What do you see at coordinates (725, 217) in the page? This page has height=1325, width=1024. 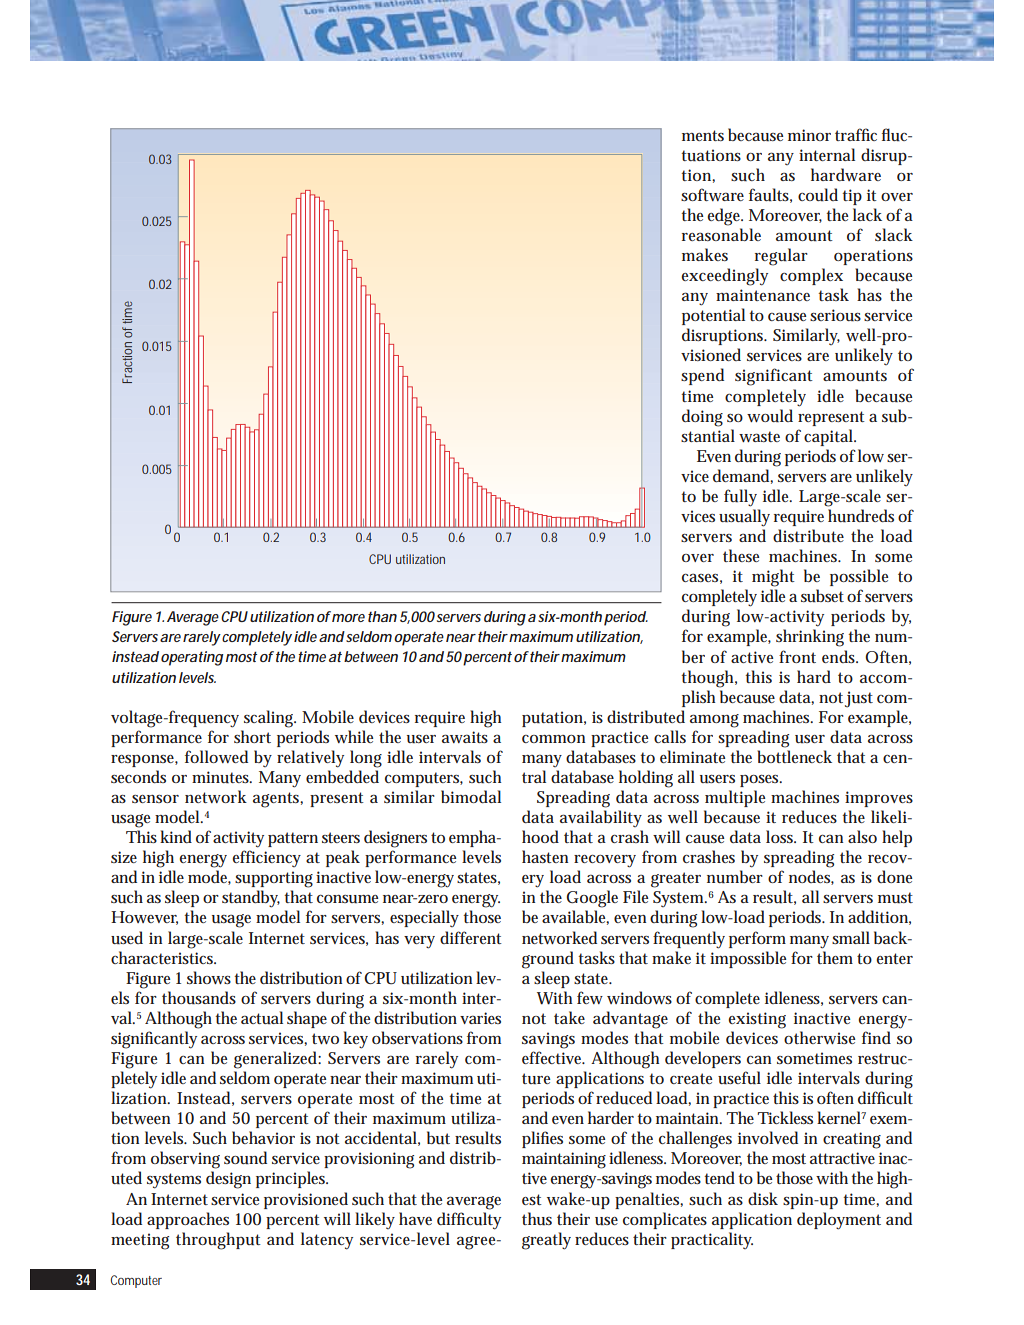 I see `edge` at bounding box center [725, 217].
